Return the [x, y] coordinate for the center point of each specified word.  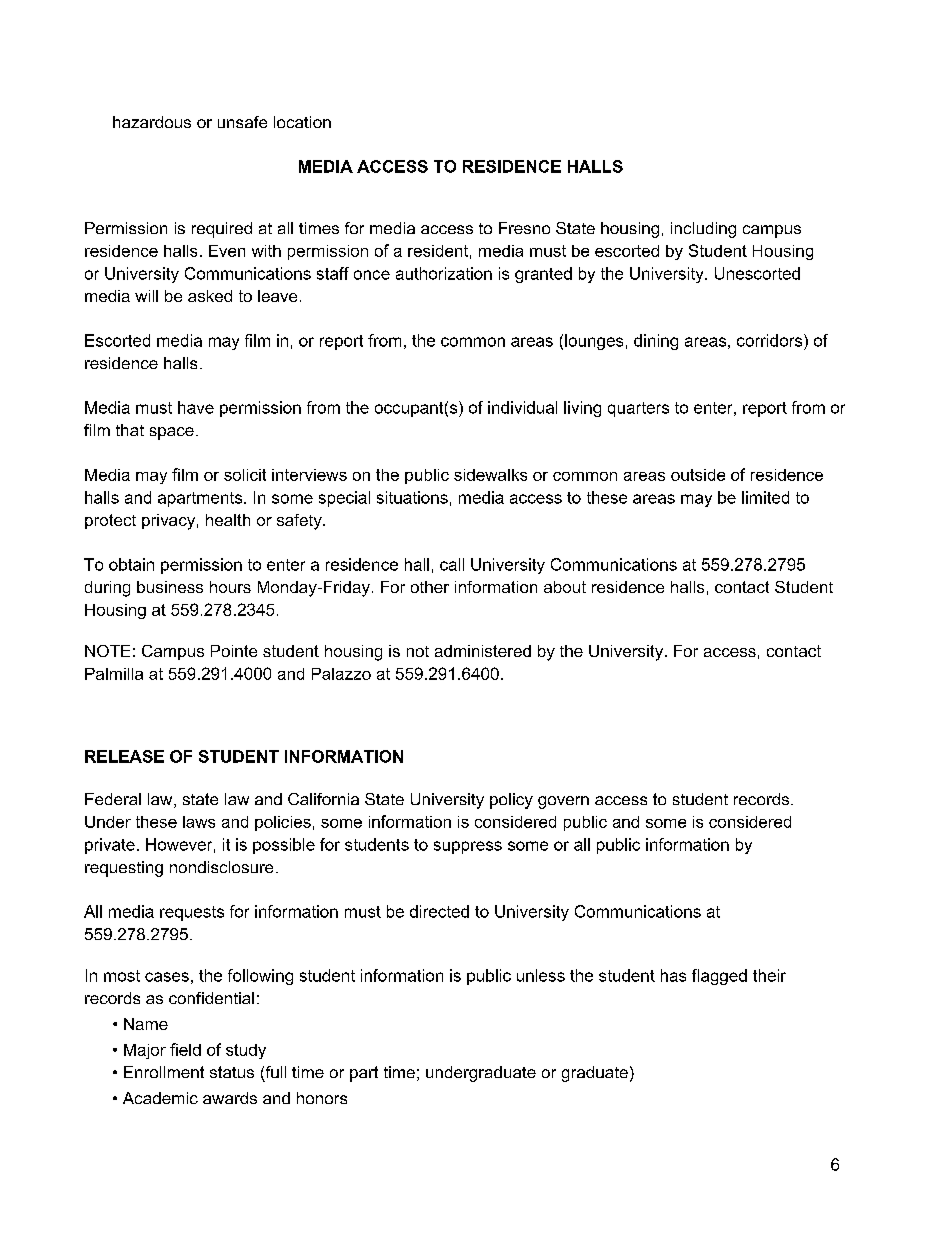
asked [210, 296]
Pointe [234, 651]
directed [439, 911]
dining [656, 342]
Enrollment [164, 1072]
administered [483, 651]
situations [412, 497]
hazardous [152, 122]
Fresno [524, 228]
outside [698, 475]
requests [192, 913]
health [228, 520]
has [673, 975]
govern [563, 802]
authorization [444, 273]
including [703, 230]
